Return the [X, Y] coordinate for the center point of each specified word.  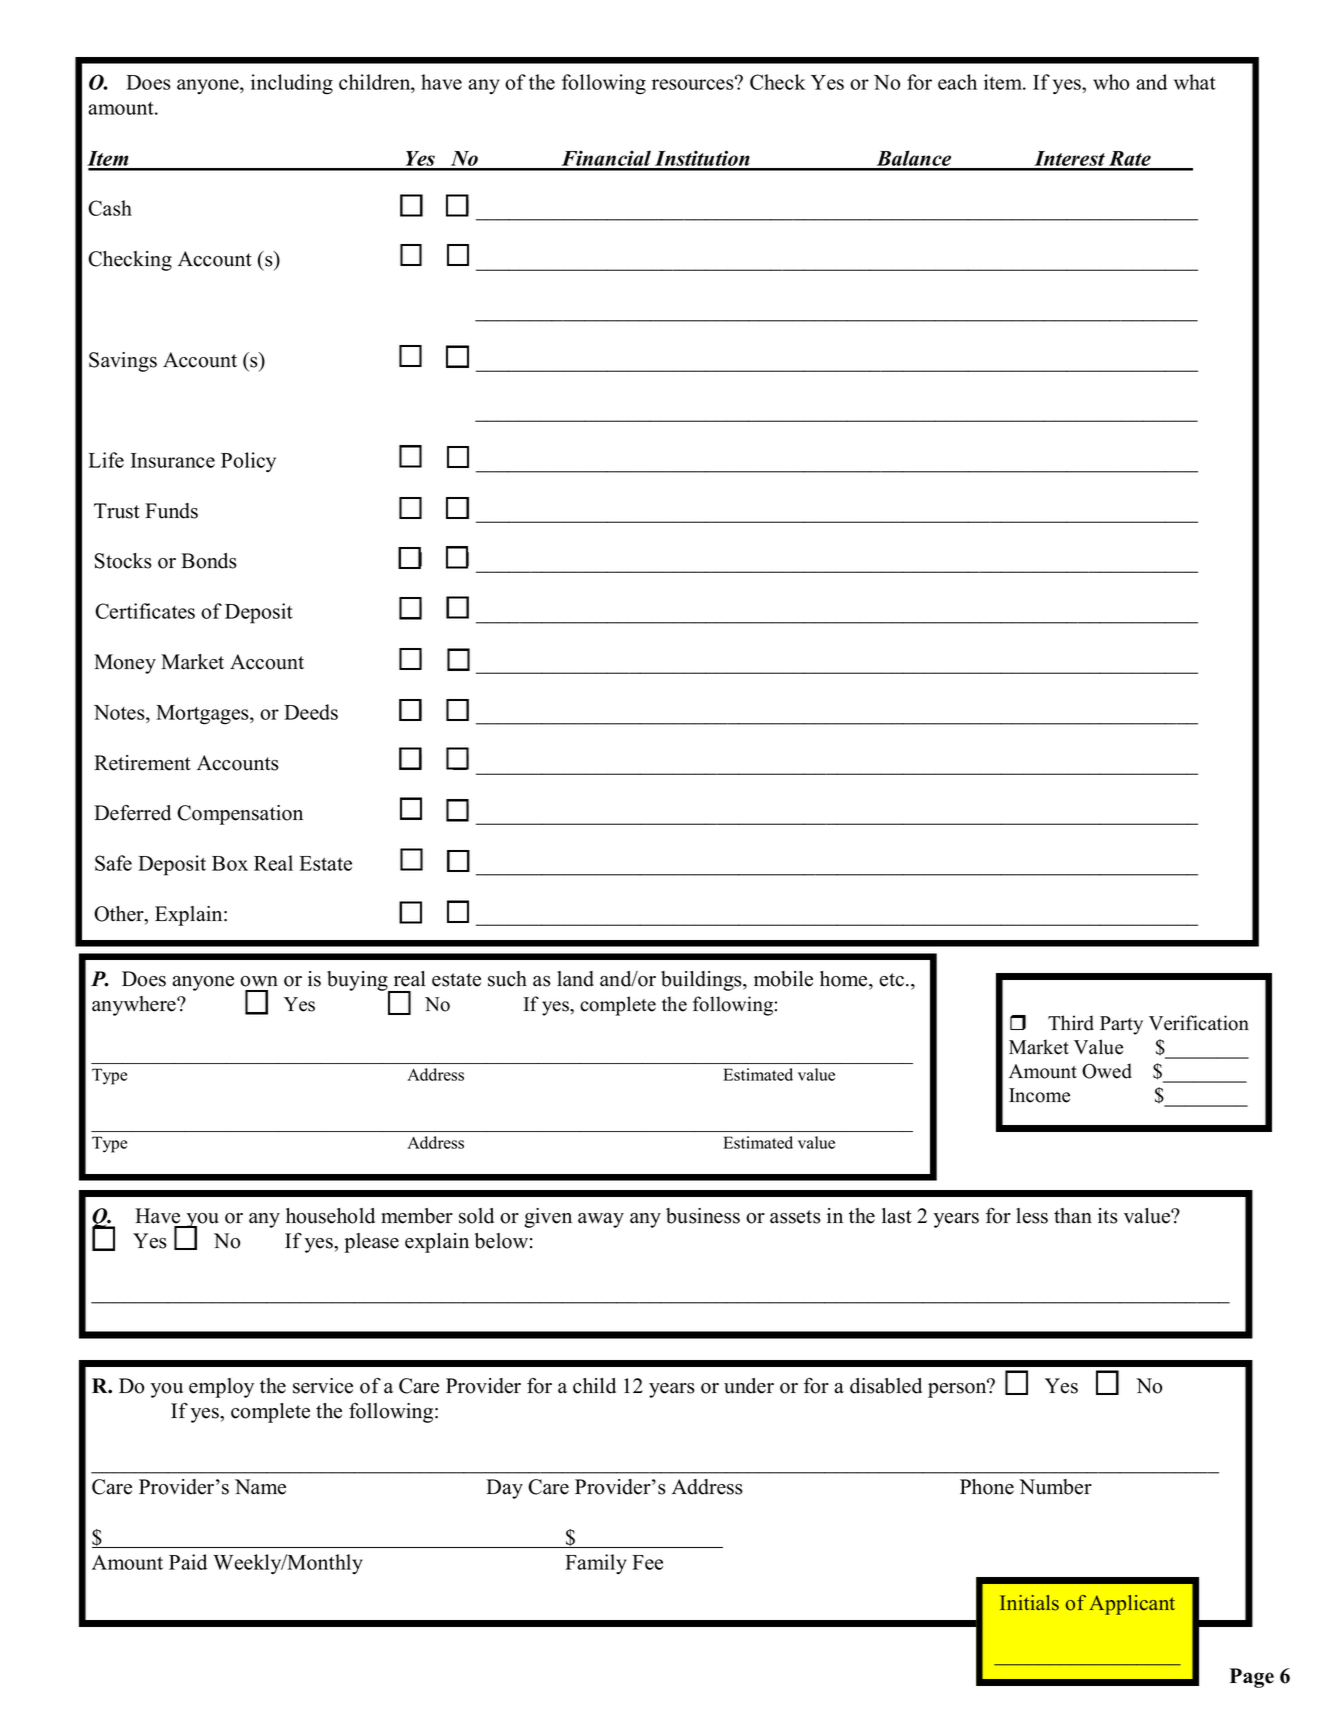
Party [1121, 1025]
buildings [702, 981]
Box [230, 863]
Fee [647, 1562]
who [1111, 82]
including [292, 84]
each [957, 82]
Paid [188, 1562]
